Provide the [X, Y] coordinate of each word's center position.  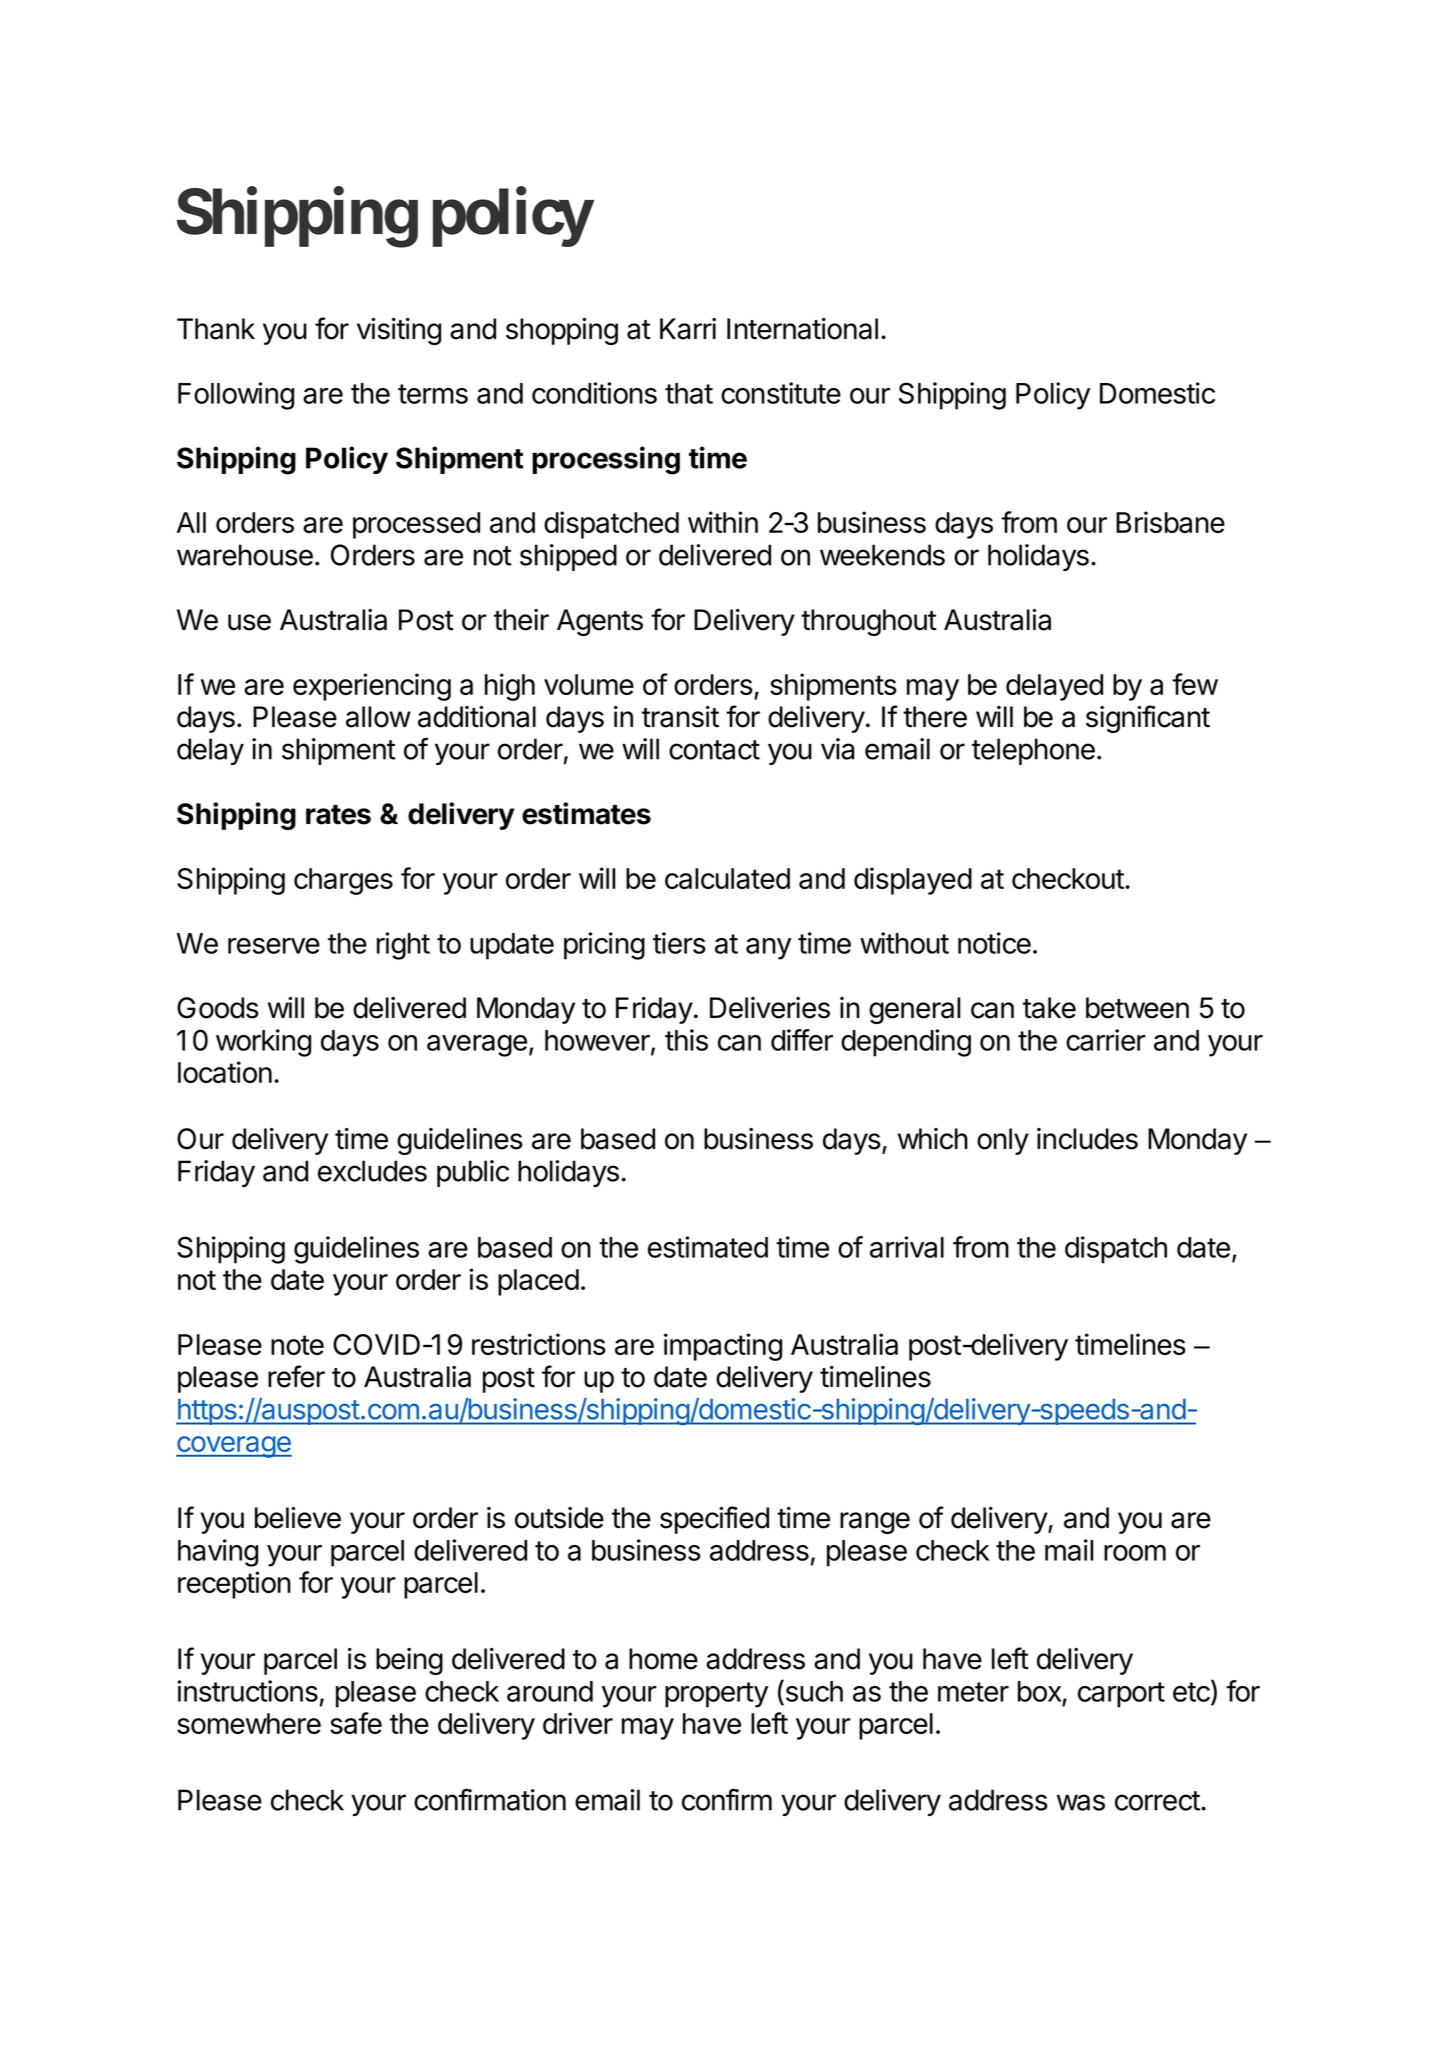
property [716, 1695]
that [689, 393]
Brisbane [1170, 522]
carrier [1106, 1040]
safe [356, 1723]
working [263, 1043]
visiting [399, 331]
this [686, 1040]
